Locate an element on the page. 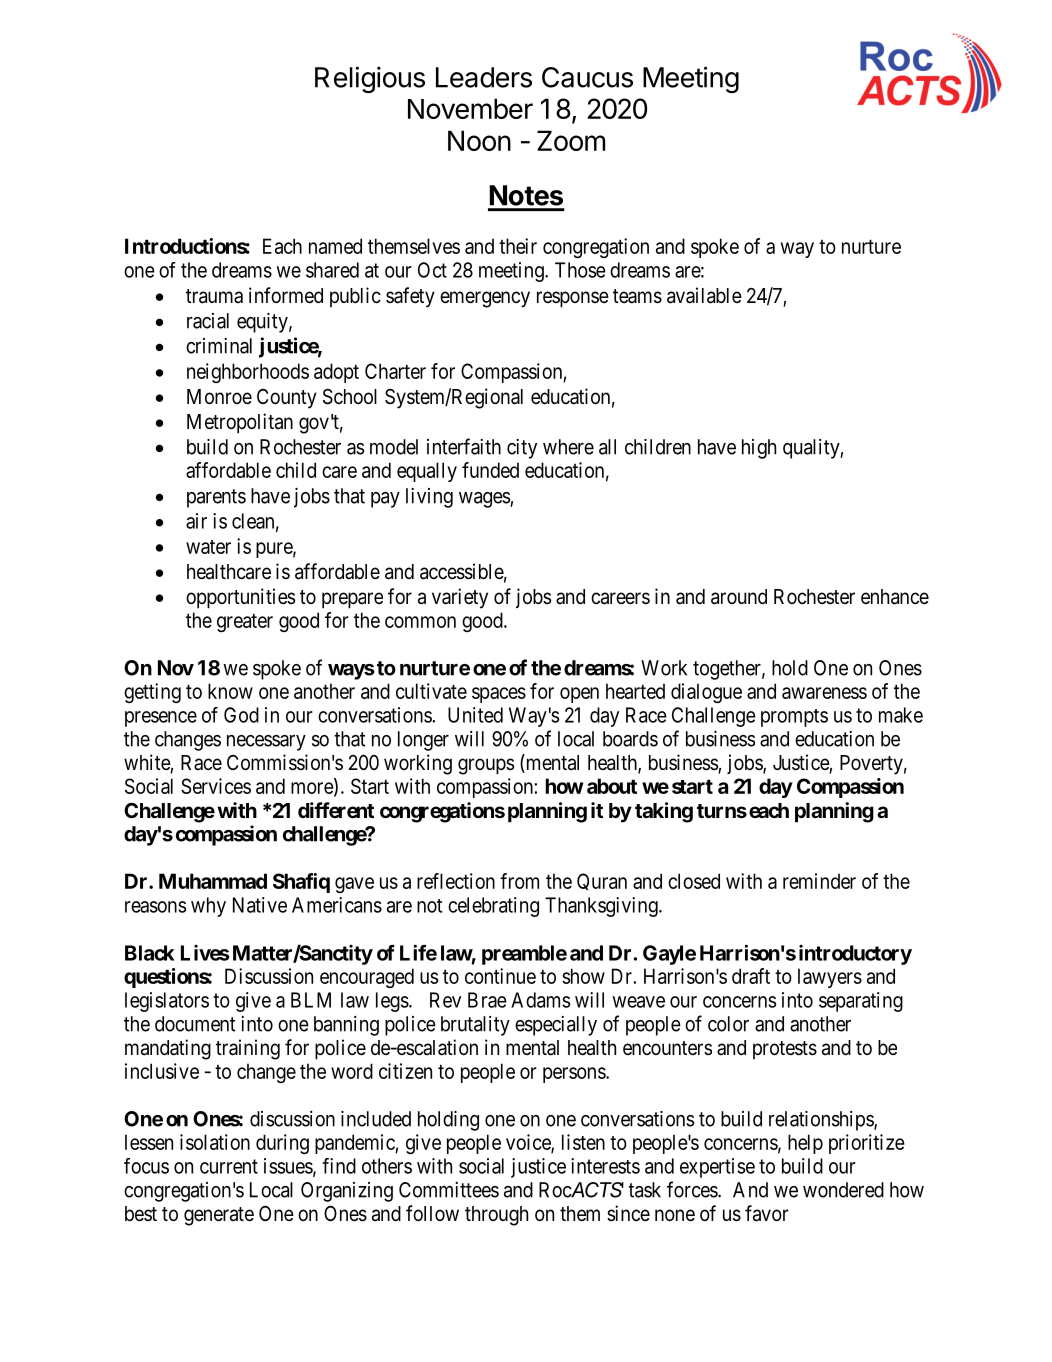 This page has height=1362, width=1052. current is located at coordinates (229, 1166).
